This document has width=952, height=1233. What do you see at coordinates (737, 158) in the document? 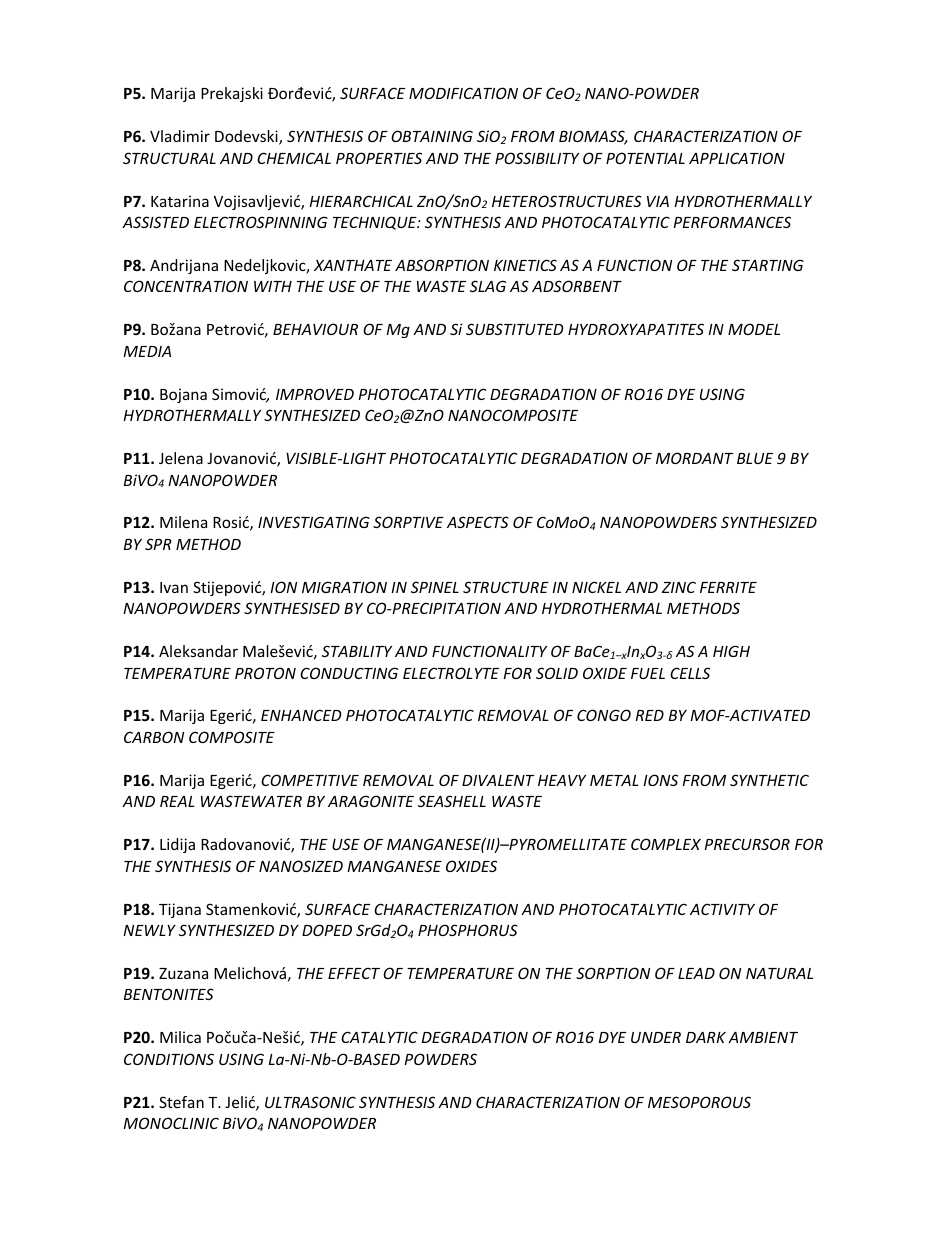
I see `APPLICATION` at bounding box center [737, 158].
